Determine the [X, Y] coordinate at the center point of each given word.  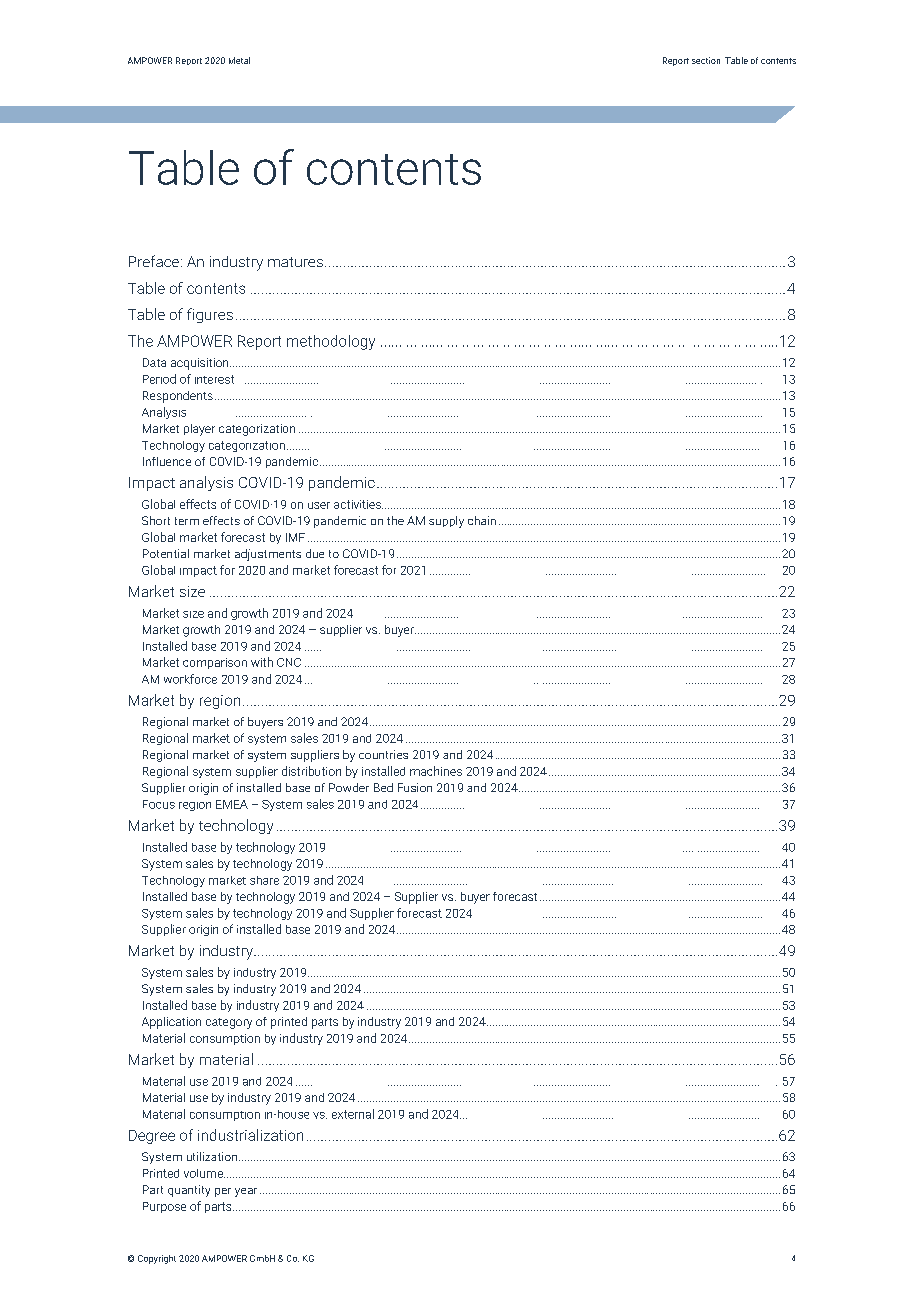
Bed [383, 787]
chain [482, 520]
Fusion [415, 787]
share [264, 880]
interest [214, 379]
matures [295, 262]
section [706, 60]
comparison [215, 663]
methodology [331, 342]
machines [436, 771]
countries [383, 754]
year [246, 1192]
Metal [239, 60]
